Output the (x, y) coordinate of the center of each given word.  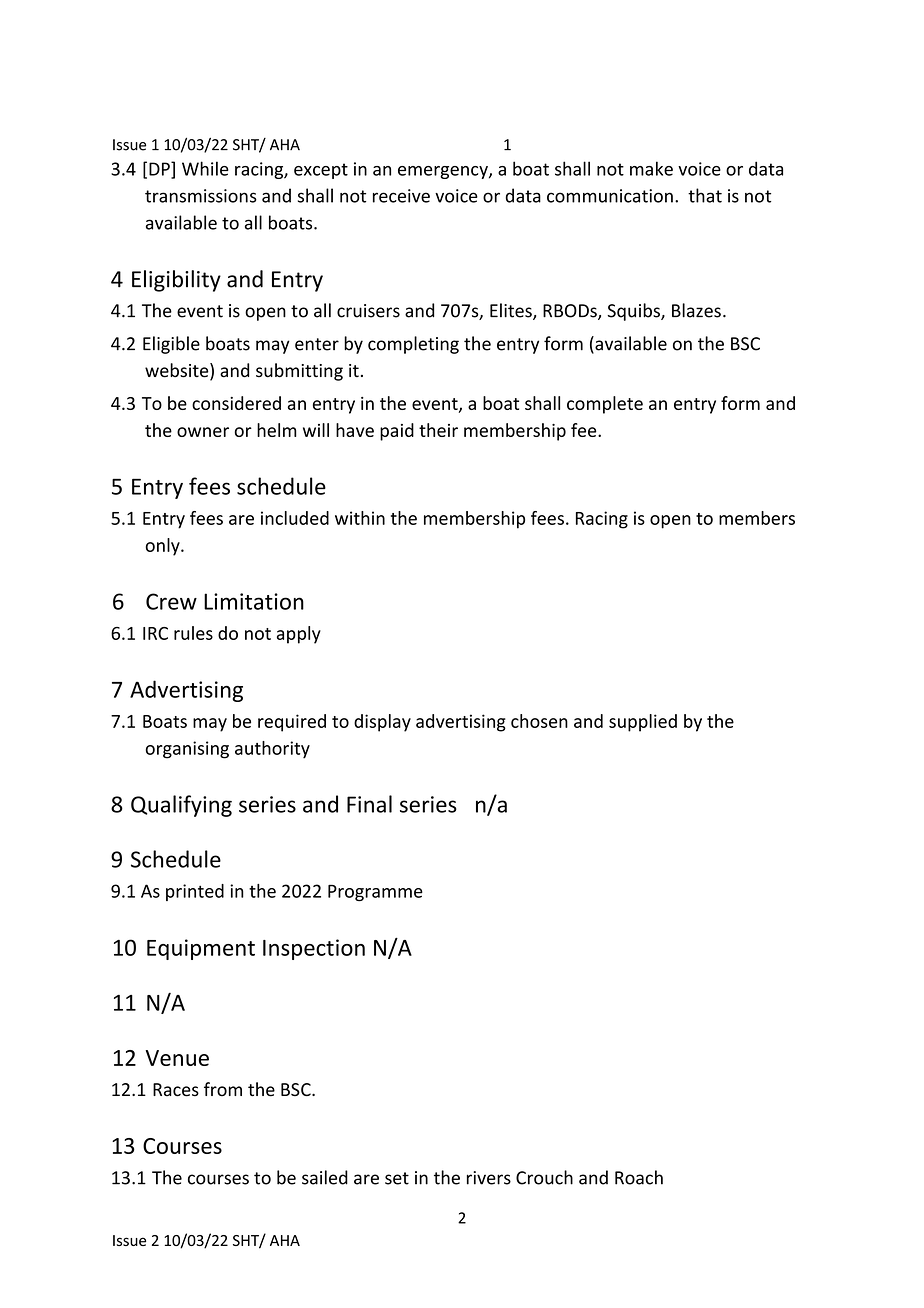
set (397, 1178)
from (223, 1089)
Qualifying (181, 806)
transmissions (201, 196)
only (164, 547)
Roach (639, 1177)
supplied (643, 723)
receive (401, 196)
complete (605, 405)
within (360, 518)
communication (610, 196)
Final (369, 804)
